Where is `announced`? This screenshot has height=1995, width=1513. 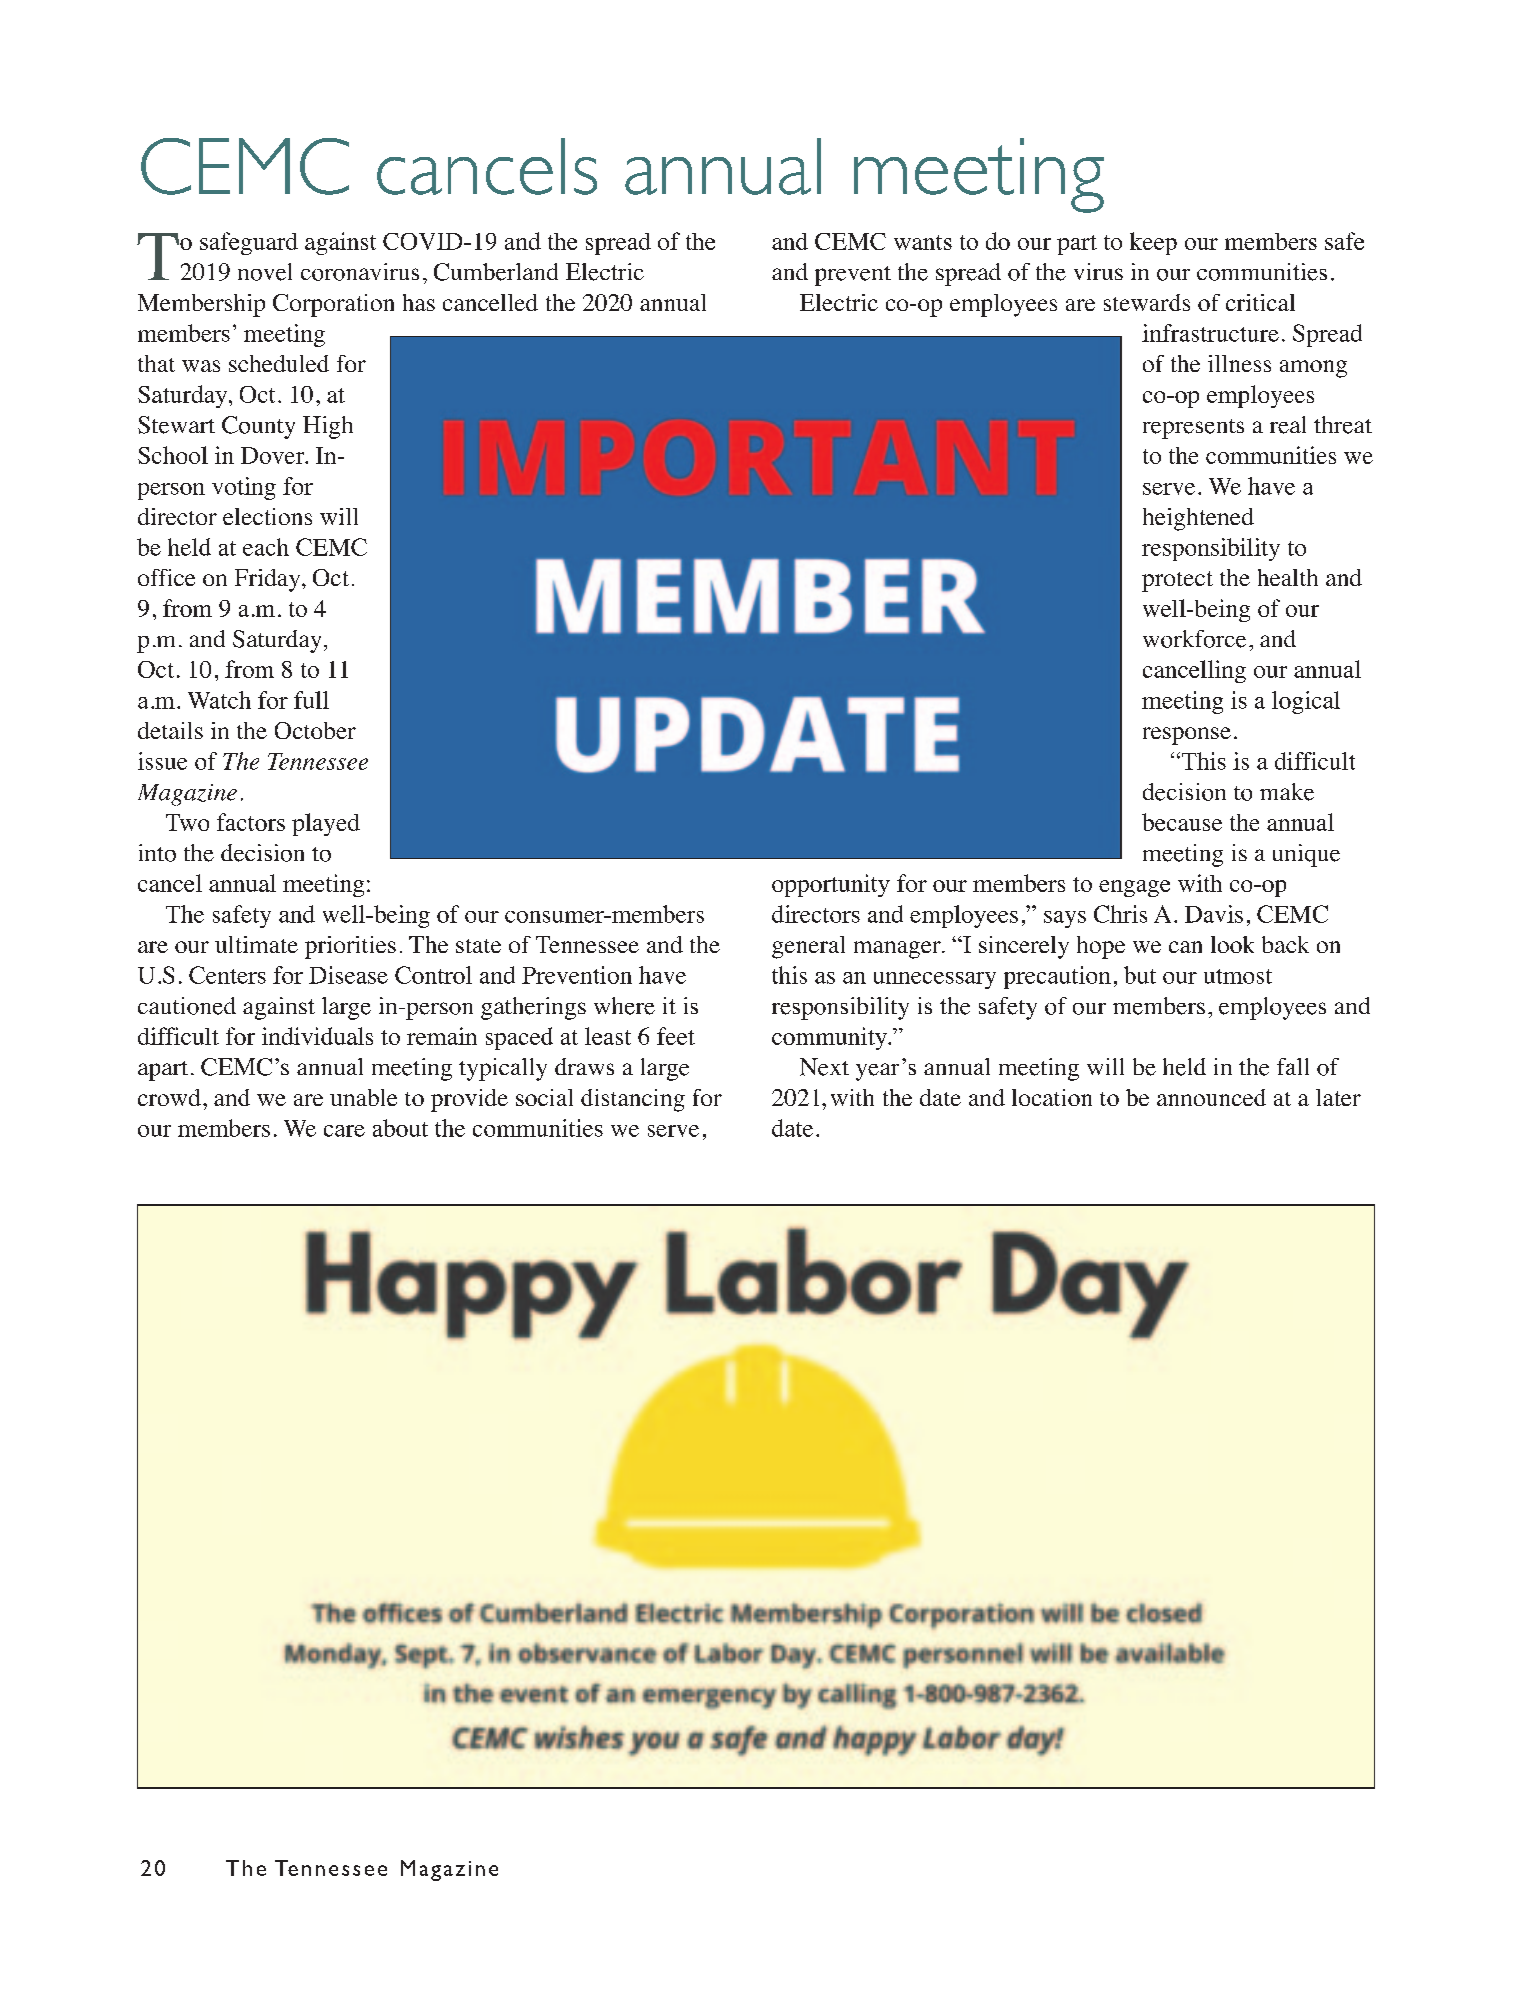 announced is located at coordinates (1211, 1097).
